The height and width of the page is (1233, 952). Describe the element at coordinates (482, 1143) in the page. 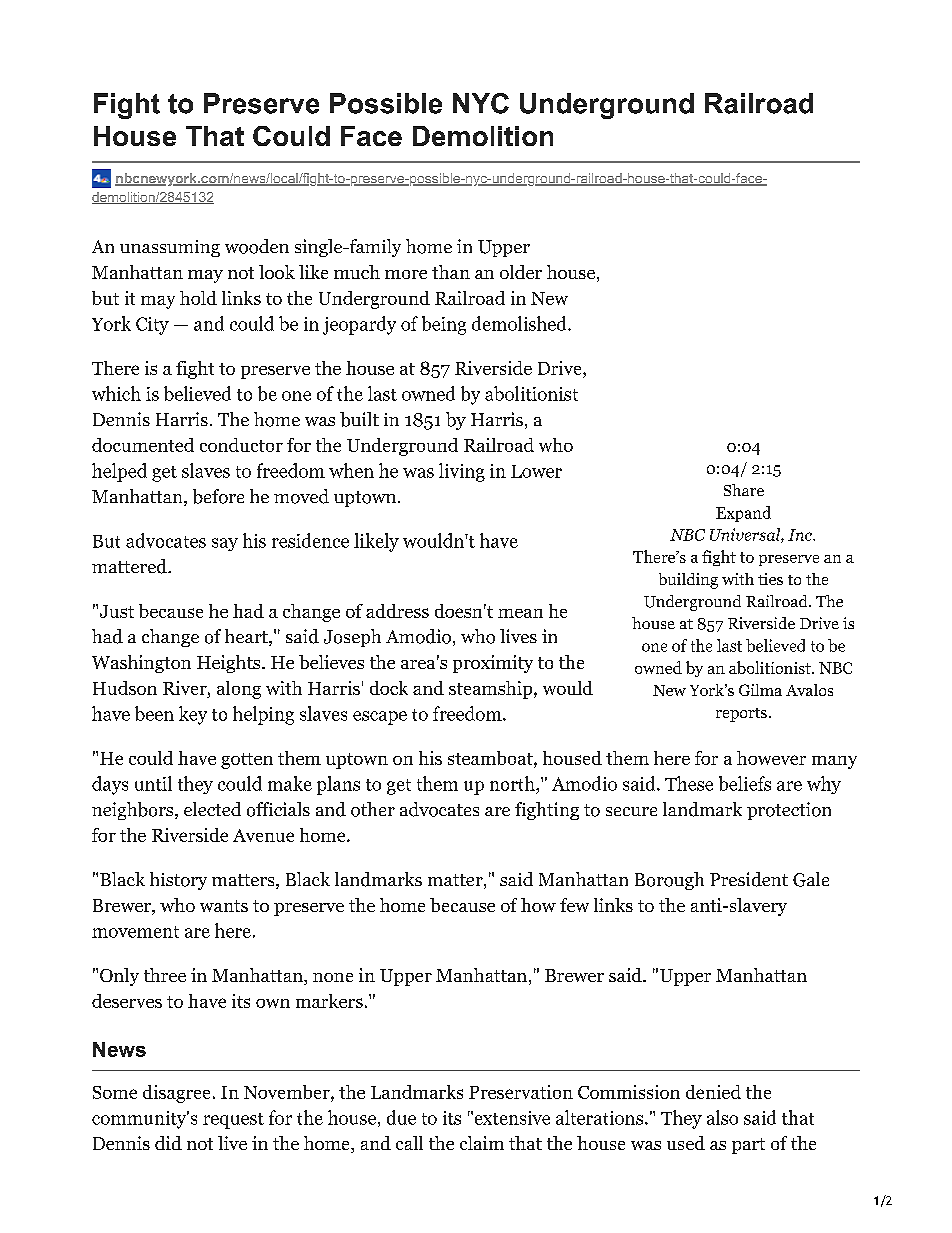

I see `claim` at that location.
